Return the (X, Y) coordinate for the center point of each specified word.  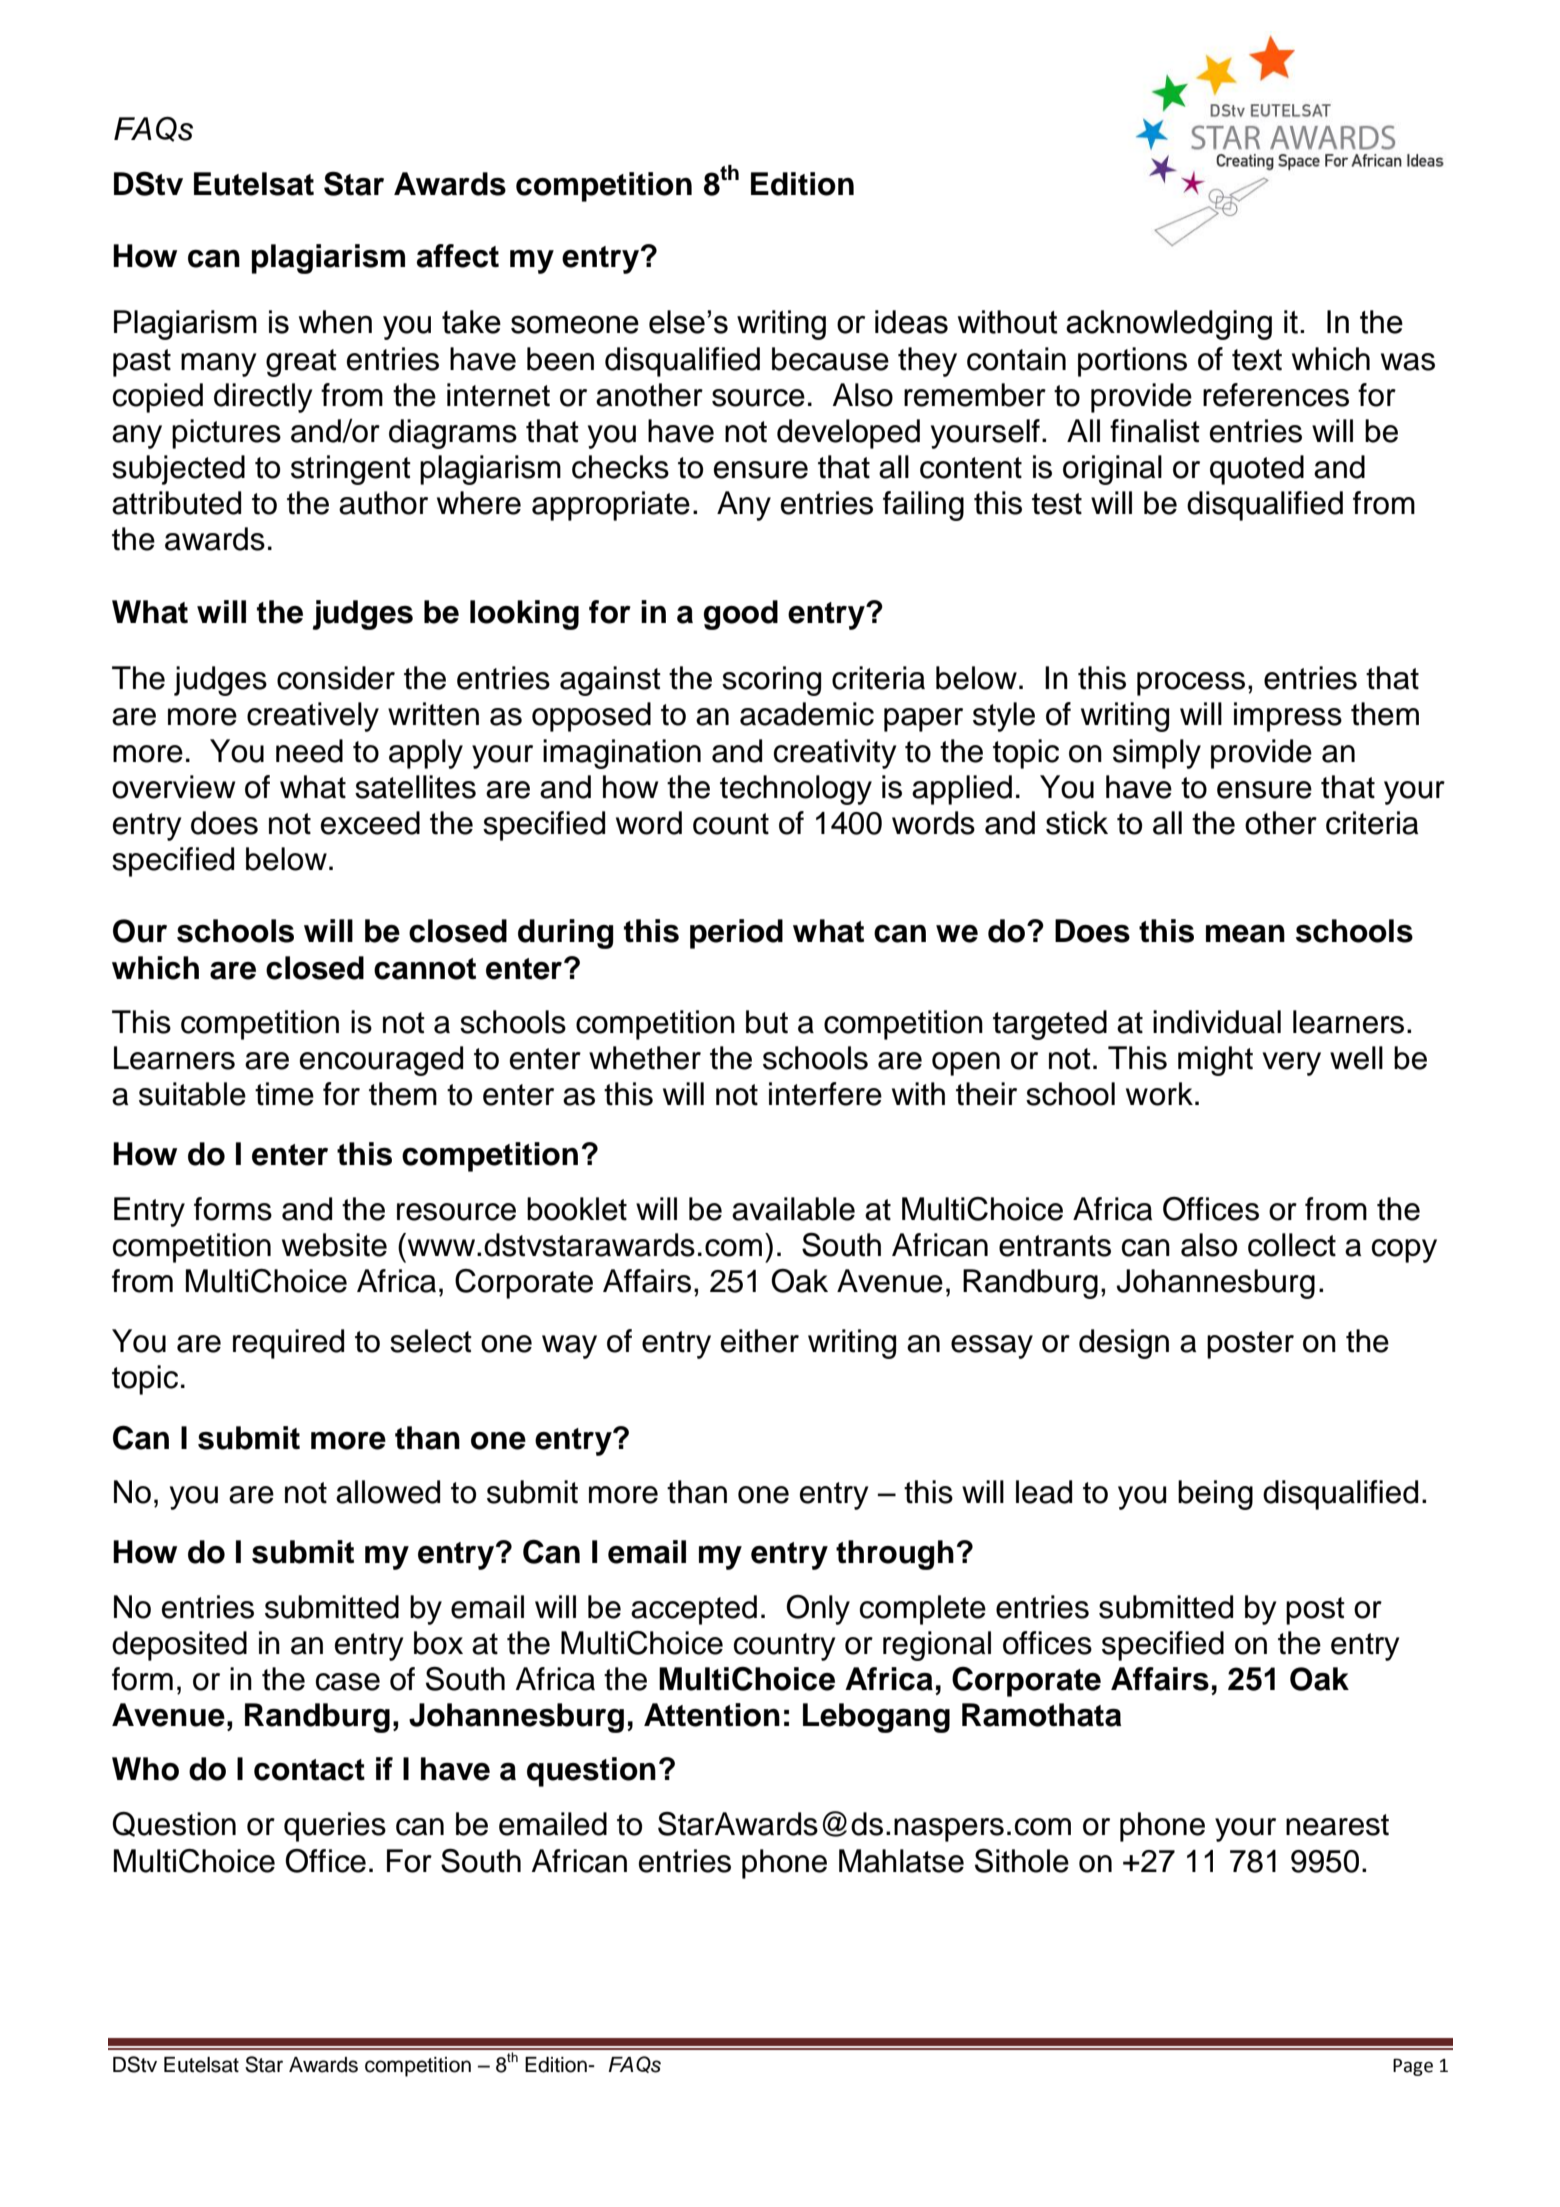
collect (1292, 1245)
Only (818, 1610)
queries (335, 1827)
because (830, 359)
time (284, 1094)
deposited (179, 1646)
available (793, 1209)
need (309, 751)
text (1257, 360)
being (1215, 1495)
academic (807, 714)
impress (1288, 717)
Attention (712, 1715)
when (335, 322)
